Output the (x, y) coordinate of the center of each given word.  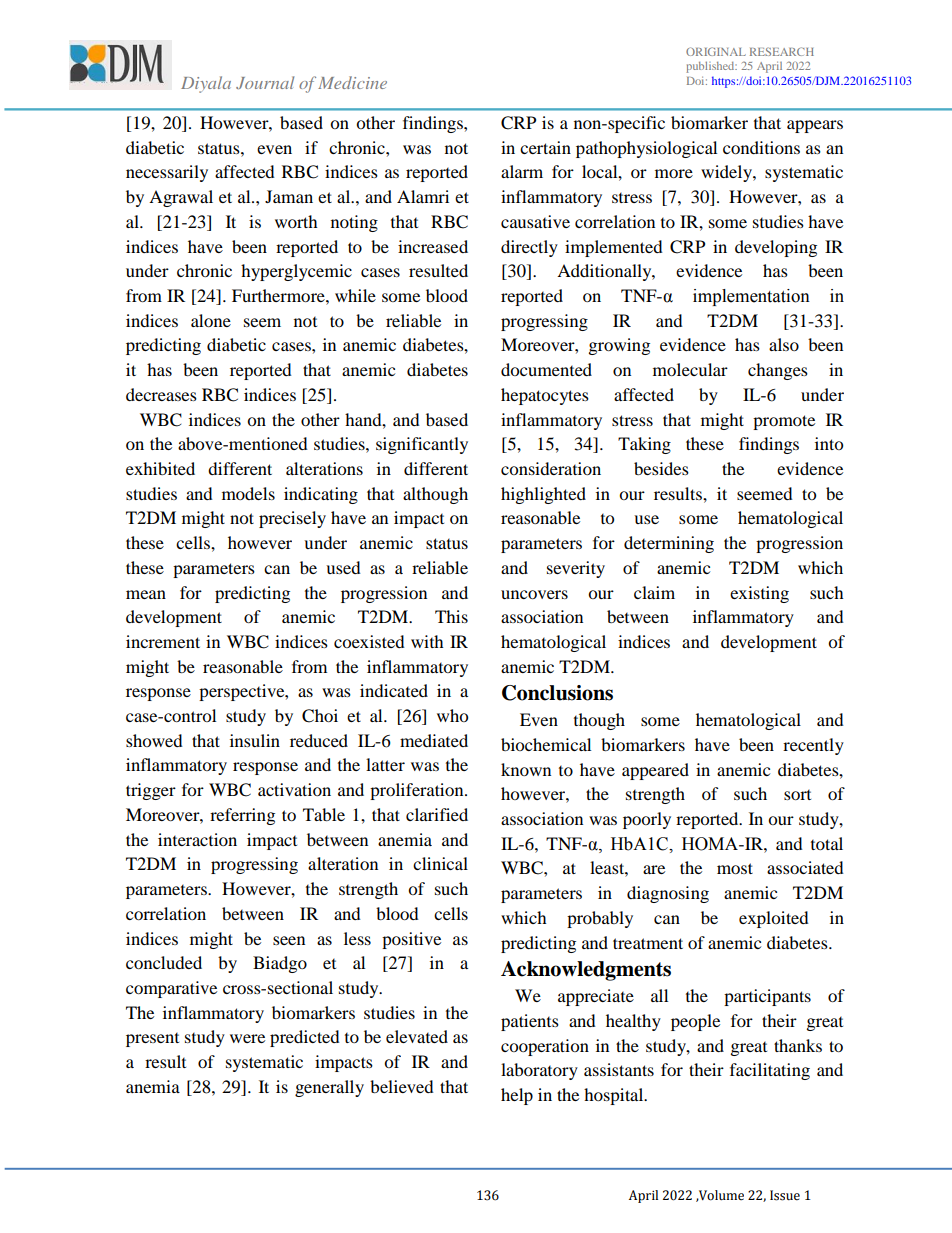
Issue (785, 1195)
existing (759, 594)
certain (545, 147)
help (517, 1096)
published (711, 67)
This (451, 616)
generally (329, 1088)
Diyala (206, 84)
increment (163, 641)
